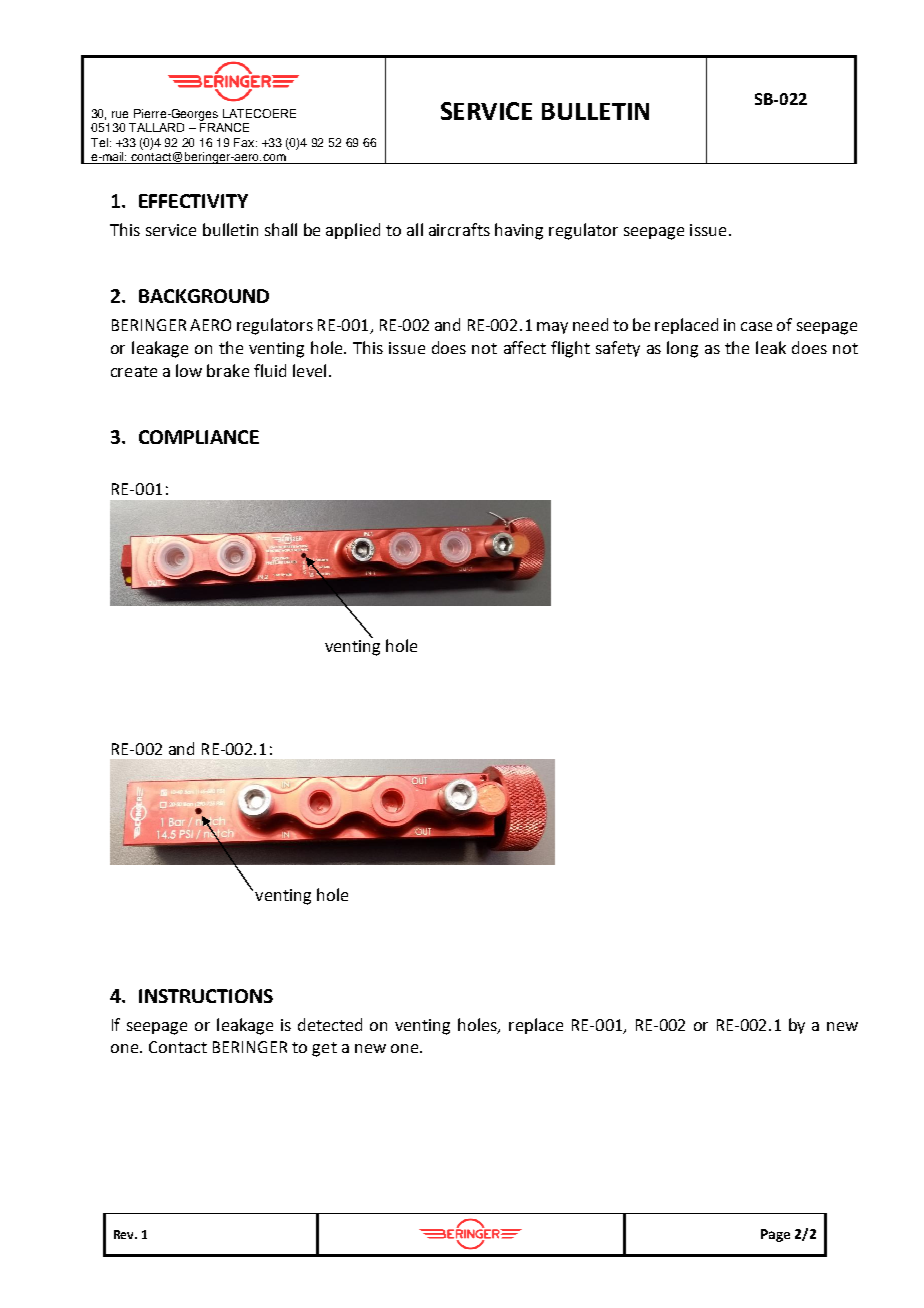 This document has height=1308, width=924. I want to click on detected, so click(330, 1024).
